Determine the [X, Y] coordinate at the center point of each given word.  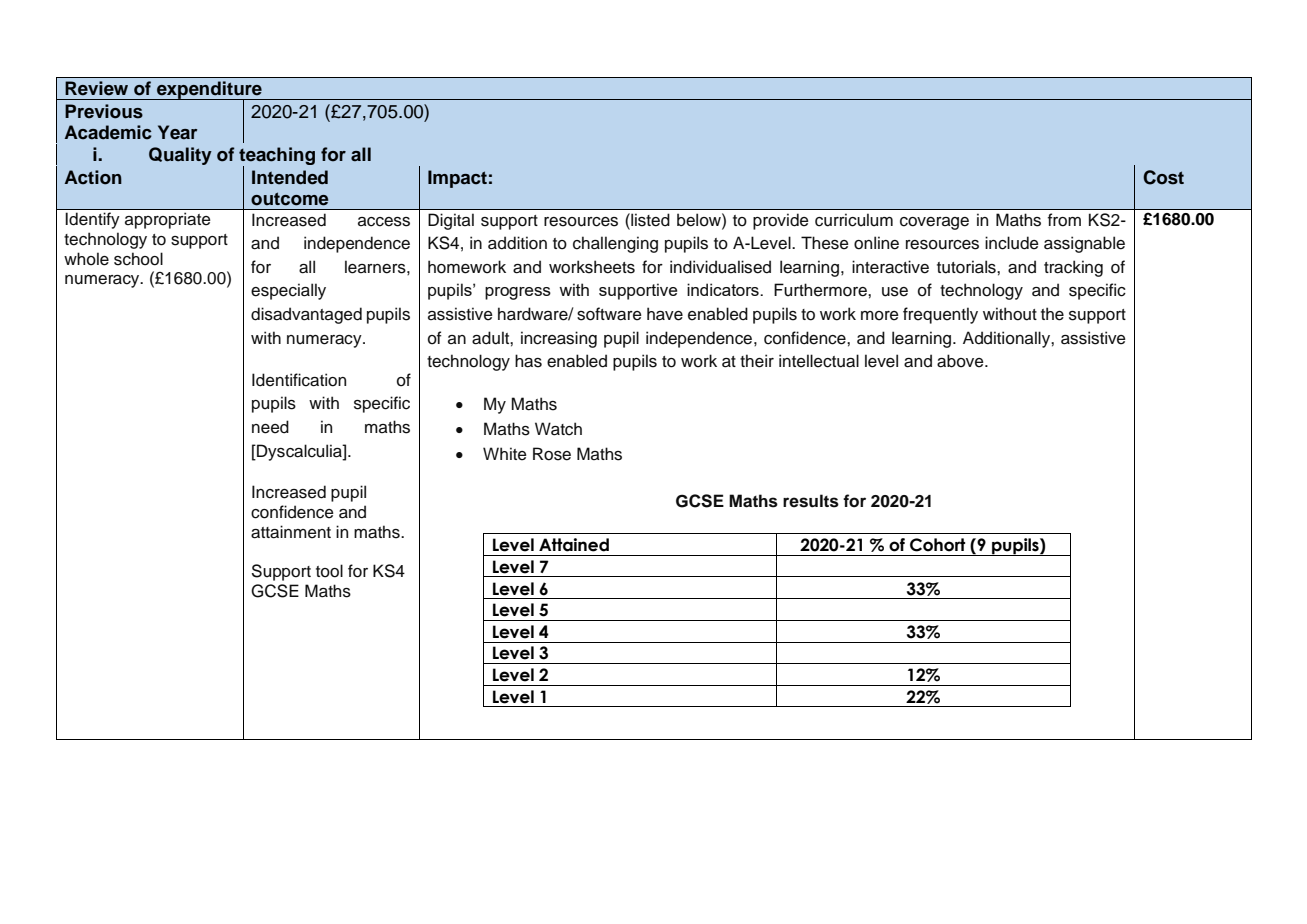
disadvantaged [306, 315]
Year [177, 132]
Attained [574, 545]
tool [329, 571]
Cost [1163, 177]
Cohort [937, 545]
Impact [457, 179]
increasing [559, 339]
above [961, 361]
